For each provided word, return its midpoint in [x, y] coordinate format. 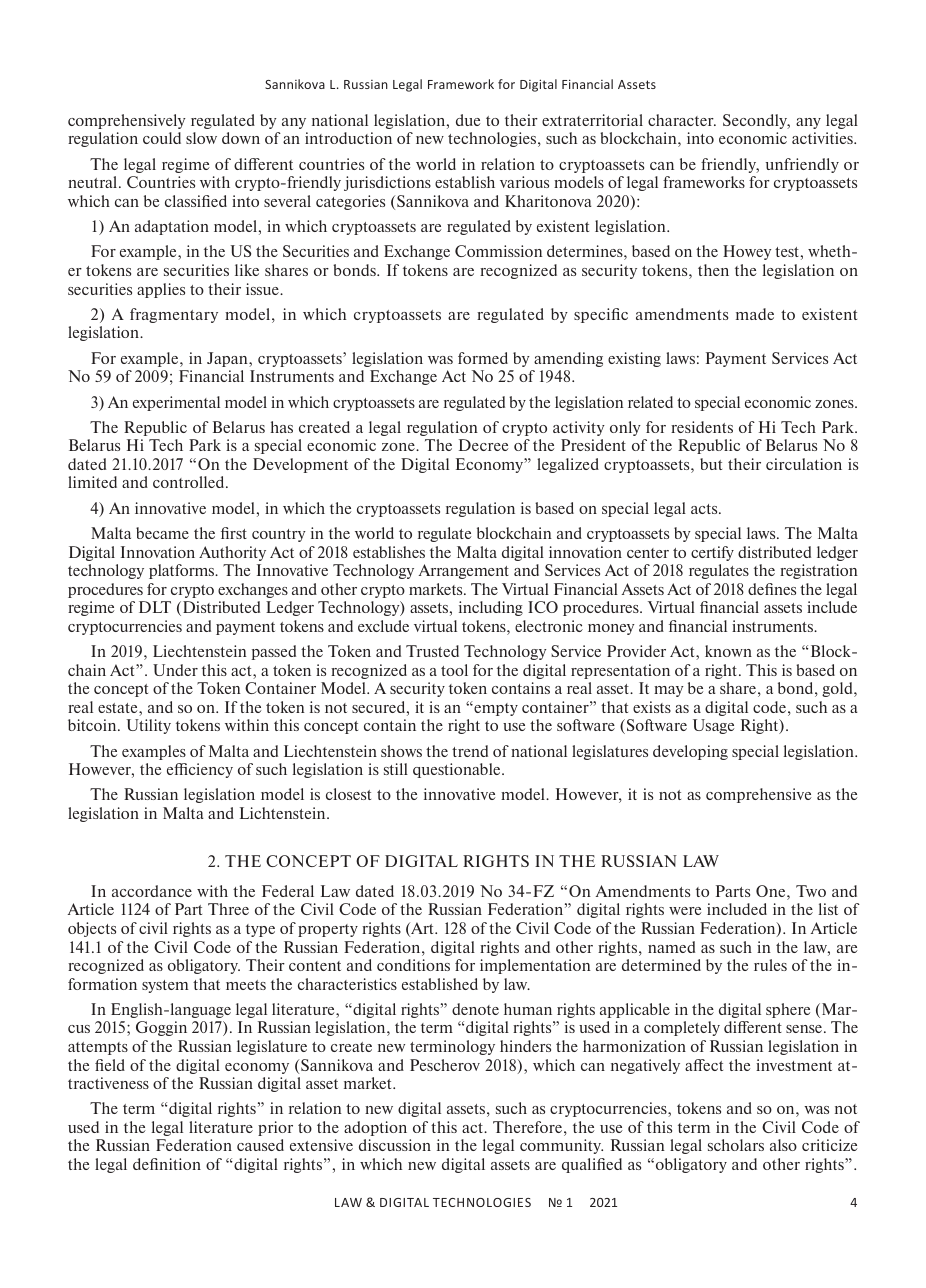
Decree [484, 445]
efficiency [200, 770]
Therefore [527, 1127]
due [468, 120]
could [162, 138]
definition [167, 1164]
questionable [458, 770]
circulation [804, 464]
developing [690, 752]
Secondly [756, 121]
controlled [190, 482]
